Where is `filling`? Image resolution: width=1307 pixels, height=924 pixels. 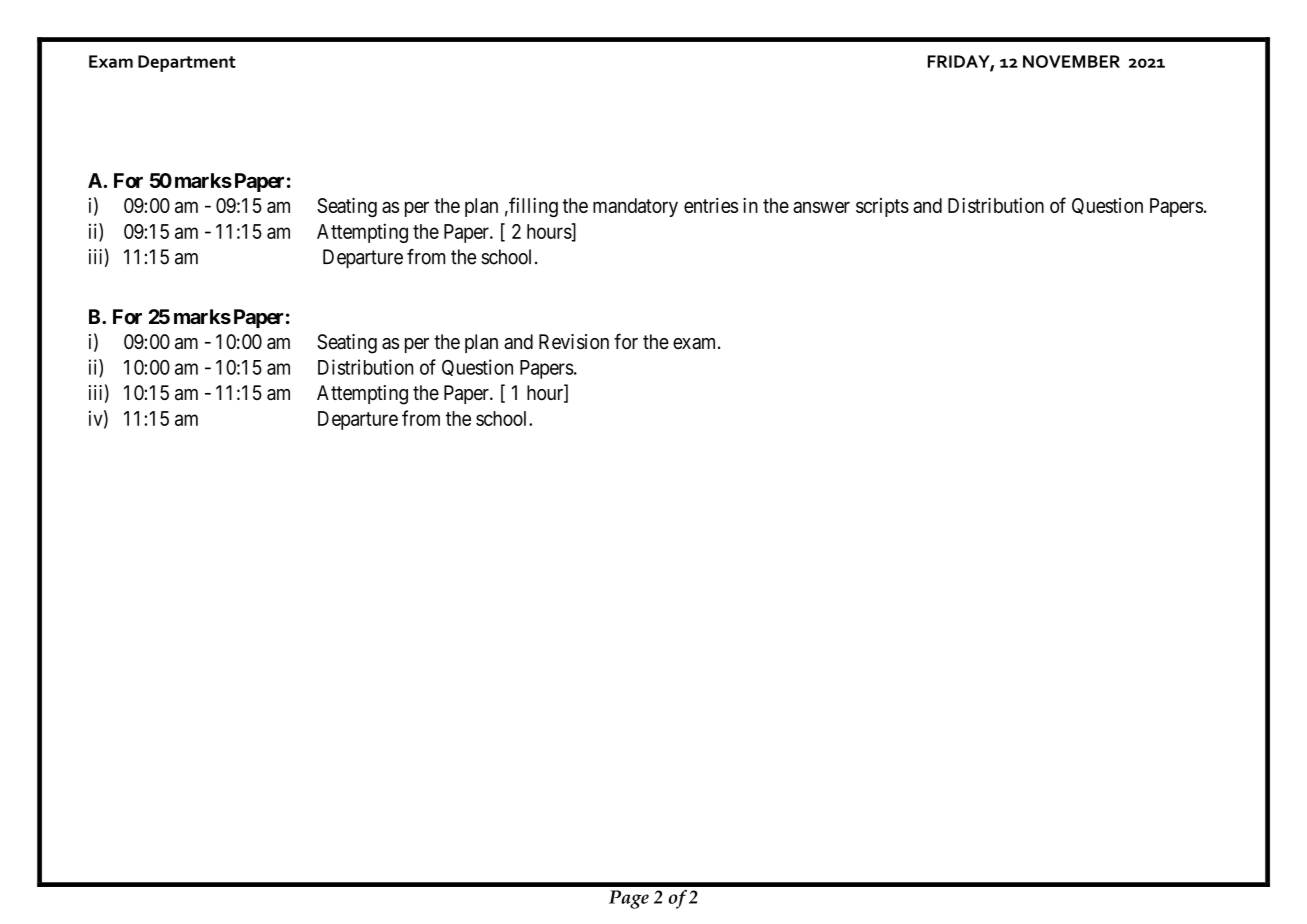 filling is located at coordinates (532, 207).
